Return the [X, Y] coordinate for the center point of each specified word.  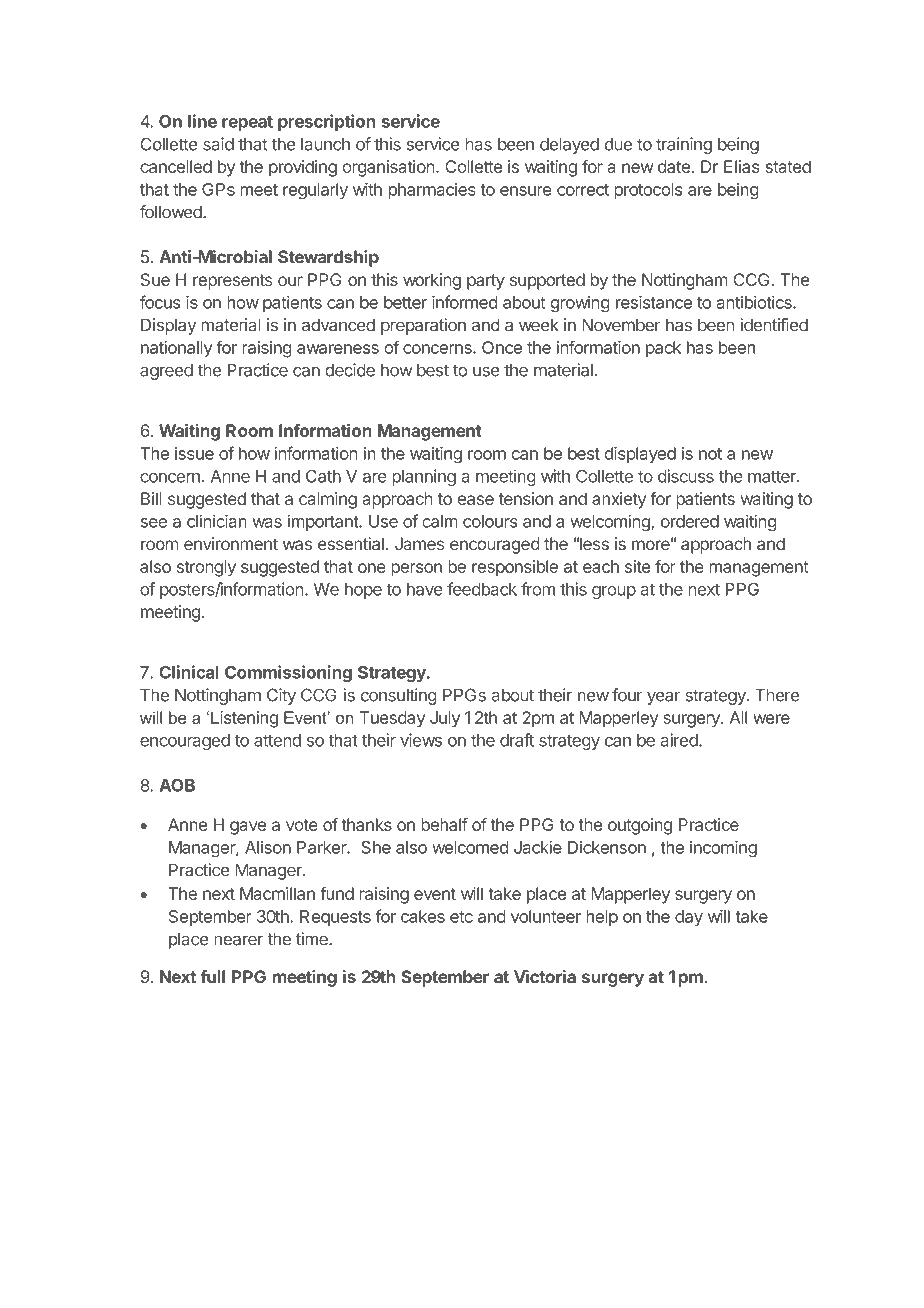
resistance [654, 302]
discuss [686, 476]
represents [233, 282]
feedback [482, 589]
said [218, 144]
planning [424, 477]
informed [465, 302]
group [614, 592]
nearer [239, 940]
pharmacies [432, 191]
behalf [444, 824]
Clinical [189, 672]
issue [194, 453]
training [684, 145]
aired [680, 740]
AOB [177, 785]
